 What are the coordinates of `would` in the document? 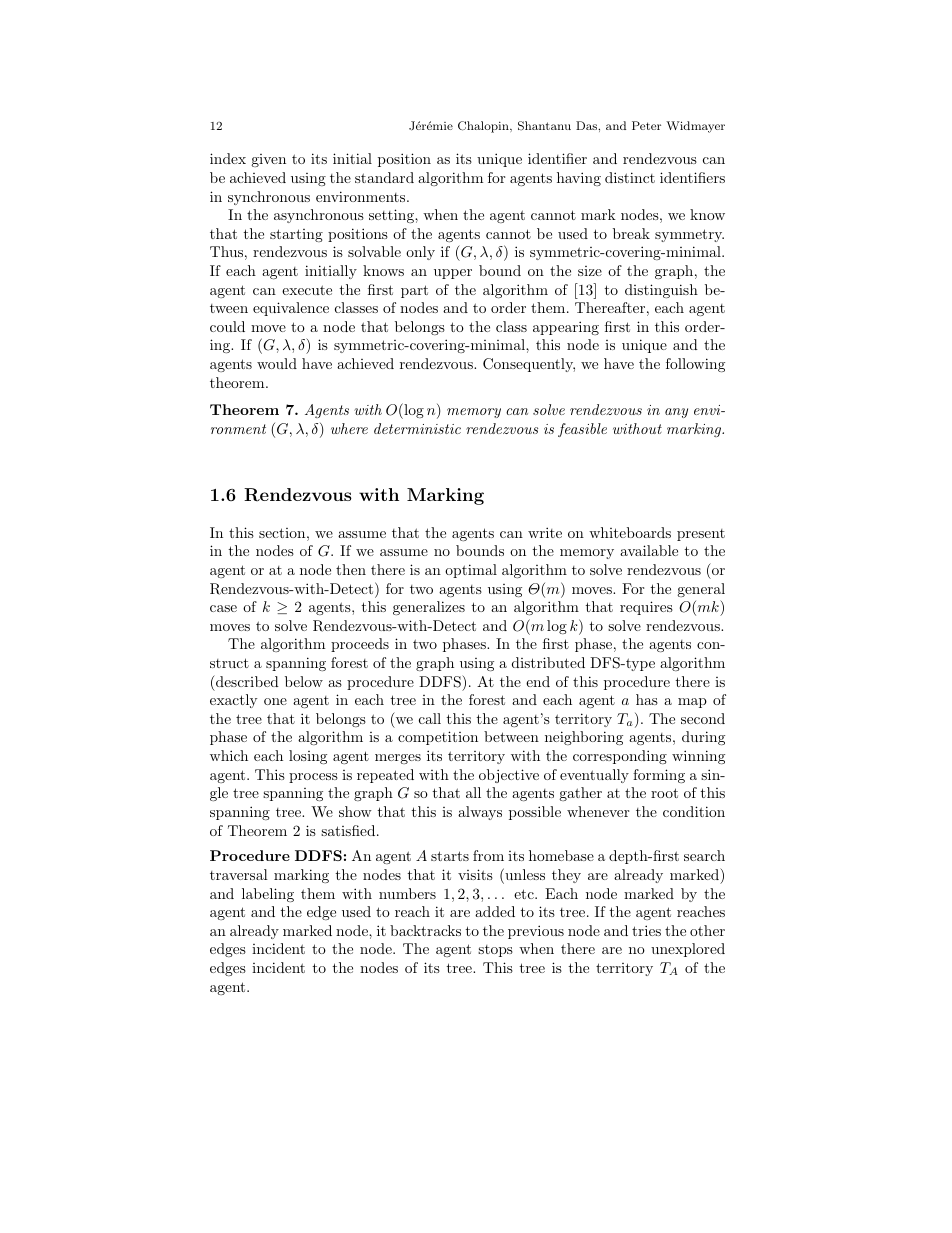 It's located at (277, 363).
